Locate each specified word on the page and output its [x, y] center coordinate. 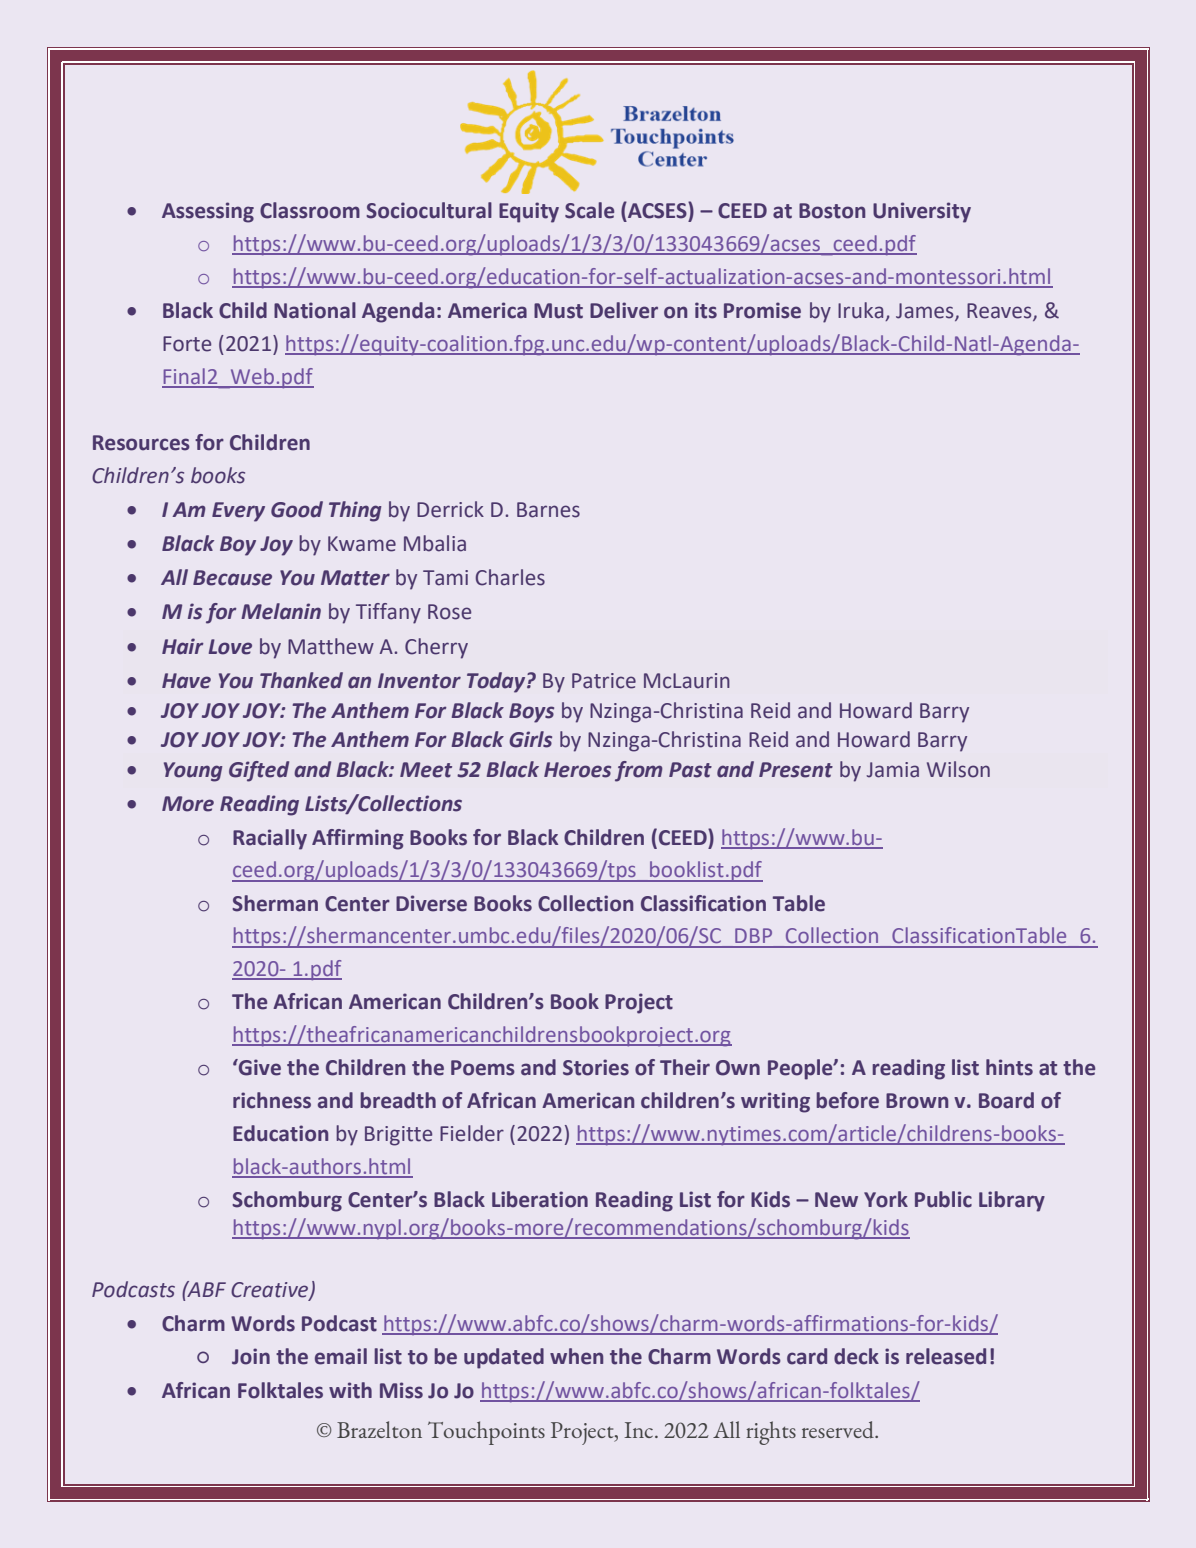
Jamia [893, 770]
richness [272, 1100]
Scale [589, 210]
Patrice [604, 681]
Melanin [281, 611]
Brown [917, 1101]
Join [251, 1356]
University [922, 212]
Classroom [310, 210]
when [576, 1356]
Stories [596, 1067]
